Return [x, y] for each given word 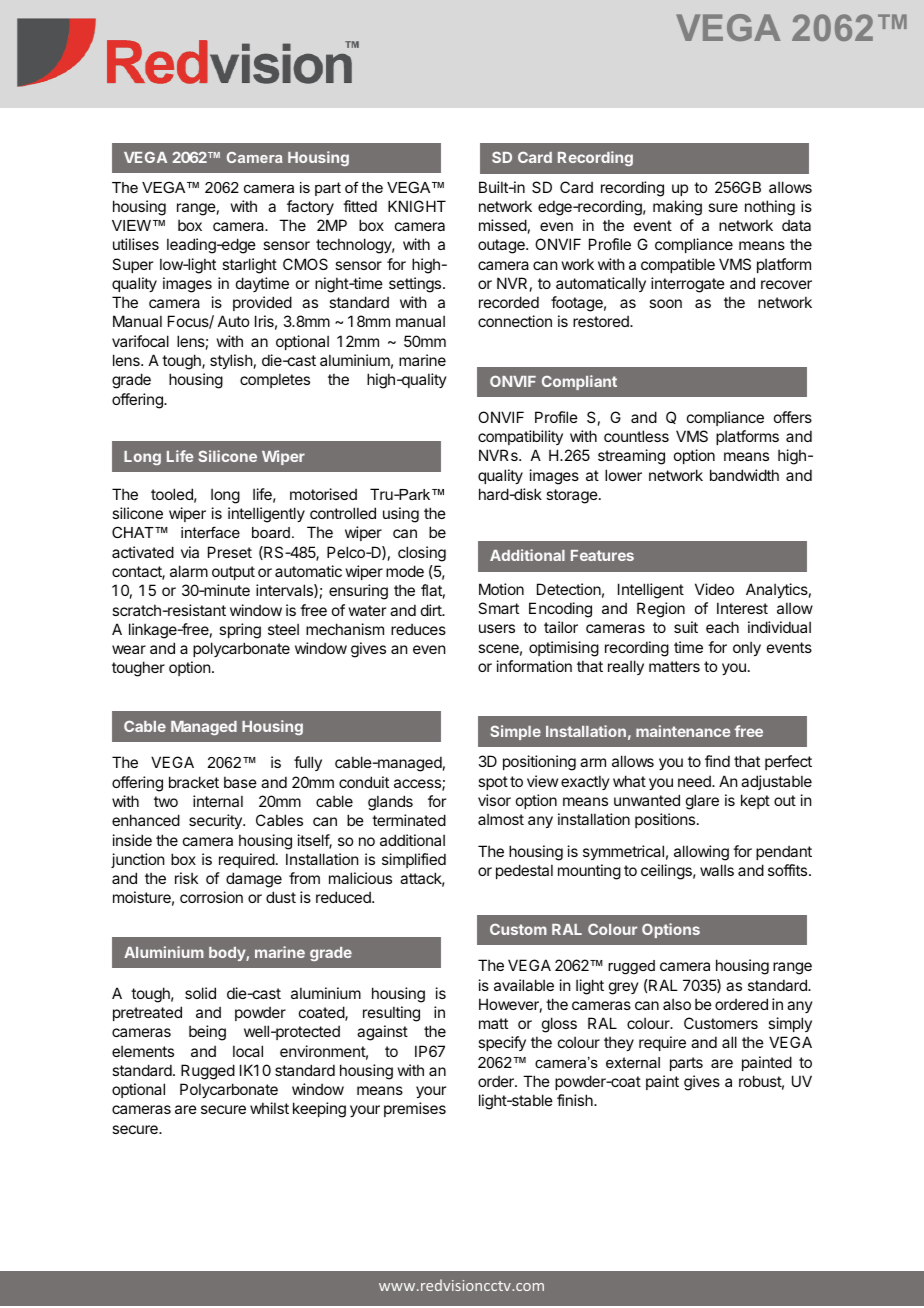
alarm [189, 571]
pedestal [524, 871]
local [248, 1051]
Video [714, 589]
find [717, 761]
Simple [515, 732]
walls [717, 870]
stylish [231, 361]
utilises [136, 244]
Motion [501, 589]
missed [503, 225]
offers [793, 417]
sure [723, 207]
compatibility [520, 437]
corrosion [211, 897]
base [240, 782]
